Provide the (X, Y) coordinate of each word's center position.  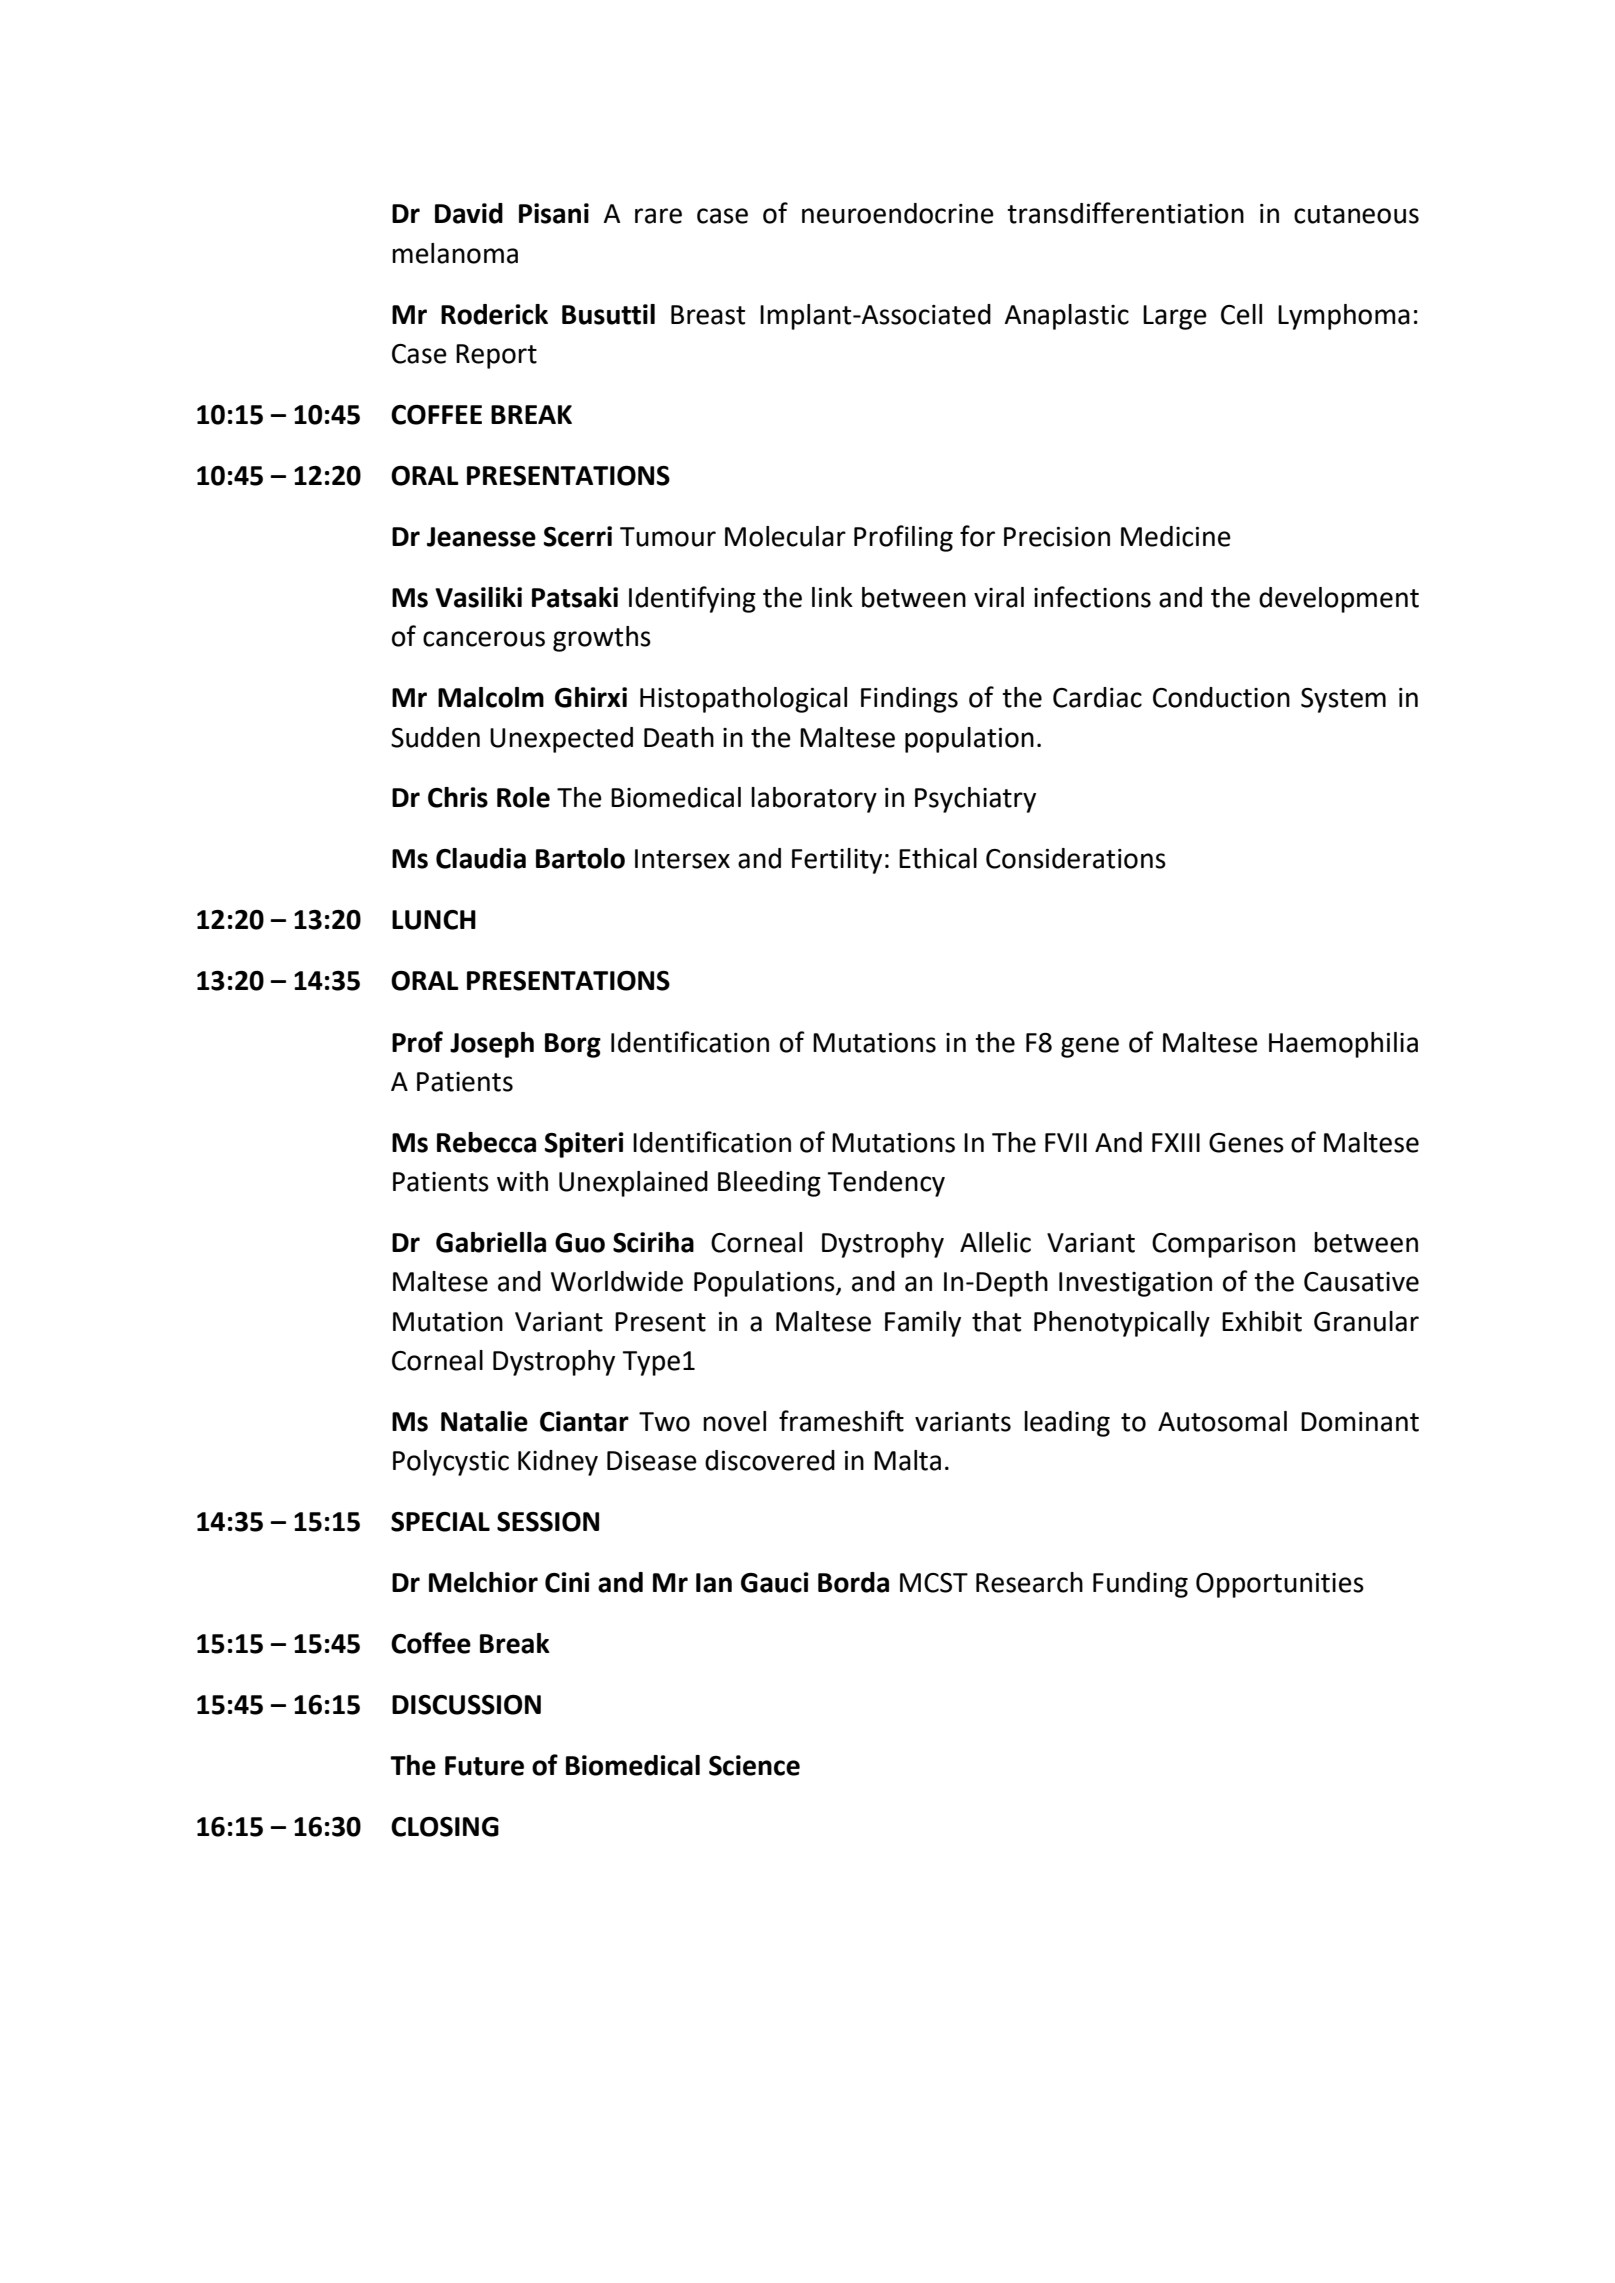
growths (602, 639)
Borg (573, 1045)
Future (484, 1766)
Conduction (1221, 697)
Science (754, 1765)
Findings (909, 700)
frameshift (841, 1421)
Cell (1241, 314)
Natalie (484, 1421)
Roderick (494, 314)
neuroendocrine (898, 213)
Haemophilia (1343, 1045)
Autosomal (1222, 1421)
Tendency (886, 1184)
